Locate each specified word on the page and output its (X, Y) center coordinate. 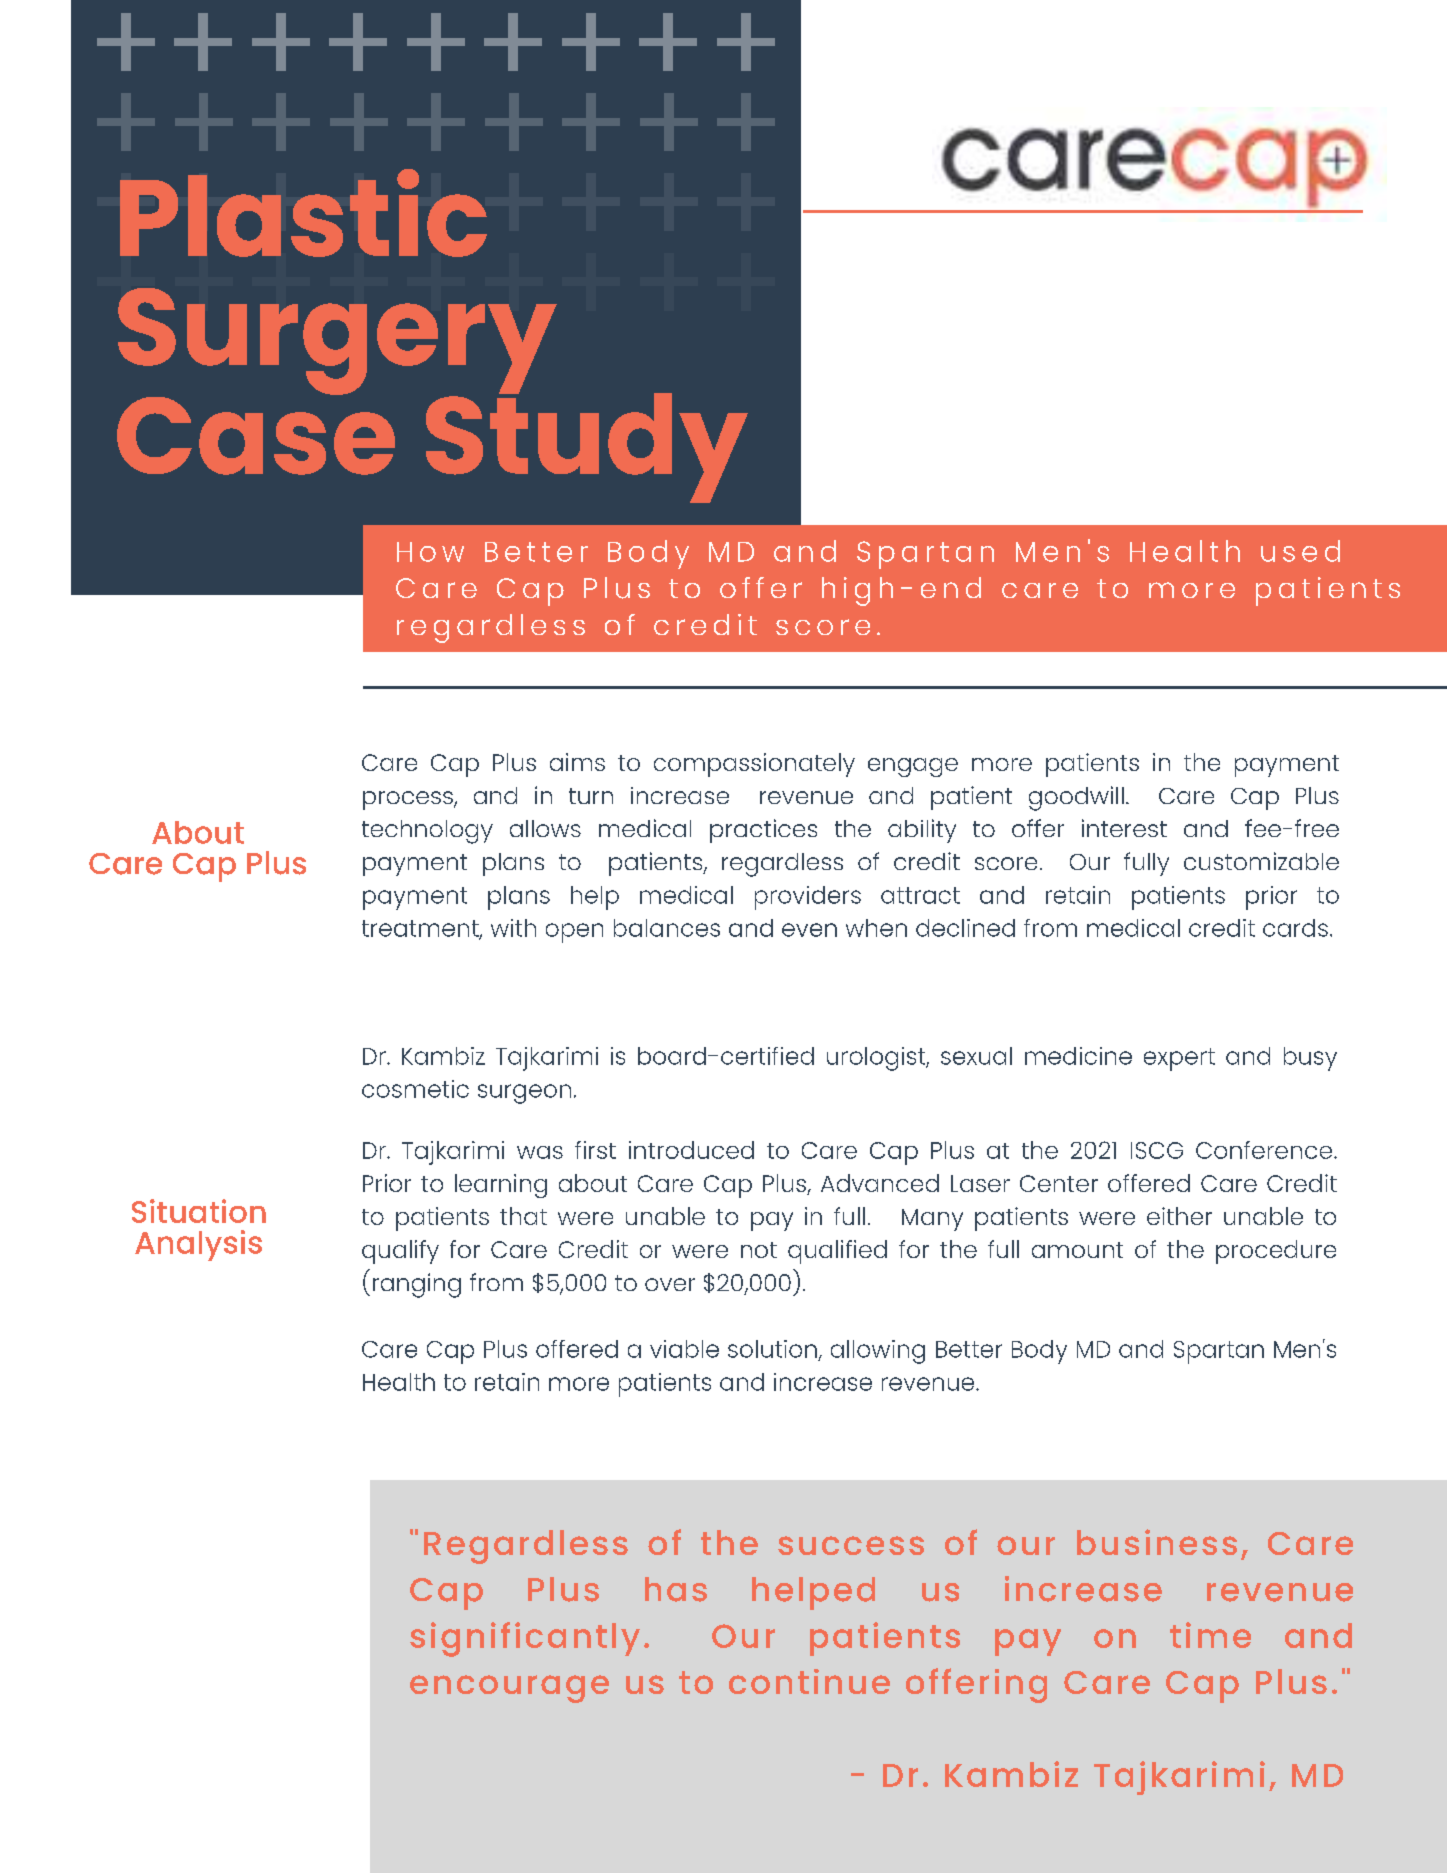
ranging (417, 1285)
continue (809, 1681)
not (759, 1250)
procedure (1276, 1252)
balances (667, 928)
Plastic (303, 213)
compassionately (754, 765)
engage (913, 767)
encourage (509, 1689)
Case (256, 434)
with (513, 928)
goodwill (1076, 798)
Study (587, 446)
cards (1295, 928)
